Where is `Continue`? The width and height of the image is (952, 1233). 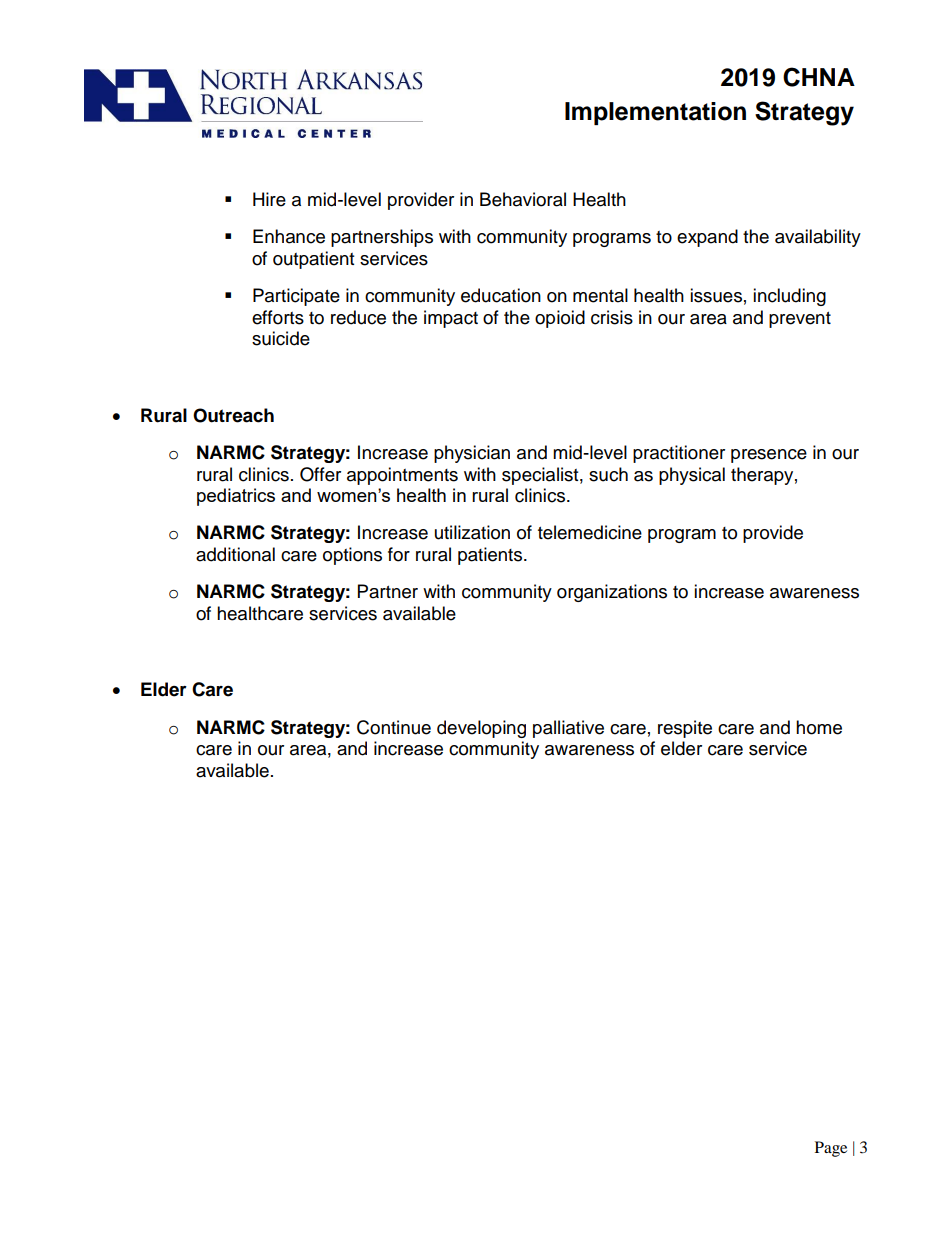
Continue is located at coordinates (394, 727).
